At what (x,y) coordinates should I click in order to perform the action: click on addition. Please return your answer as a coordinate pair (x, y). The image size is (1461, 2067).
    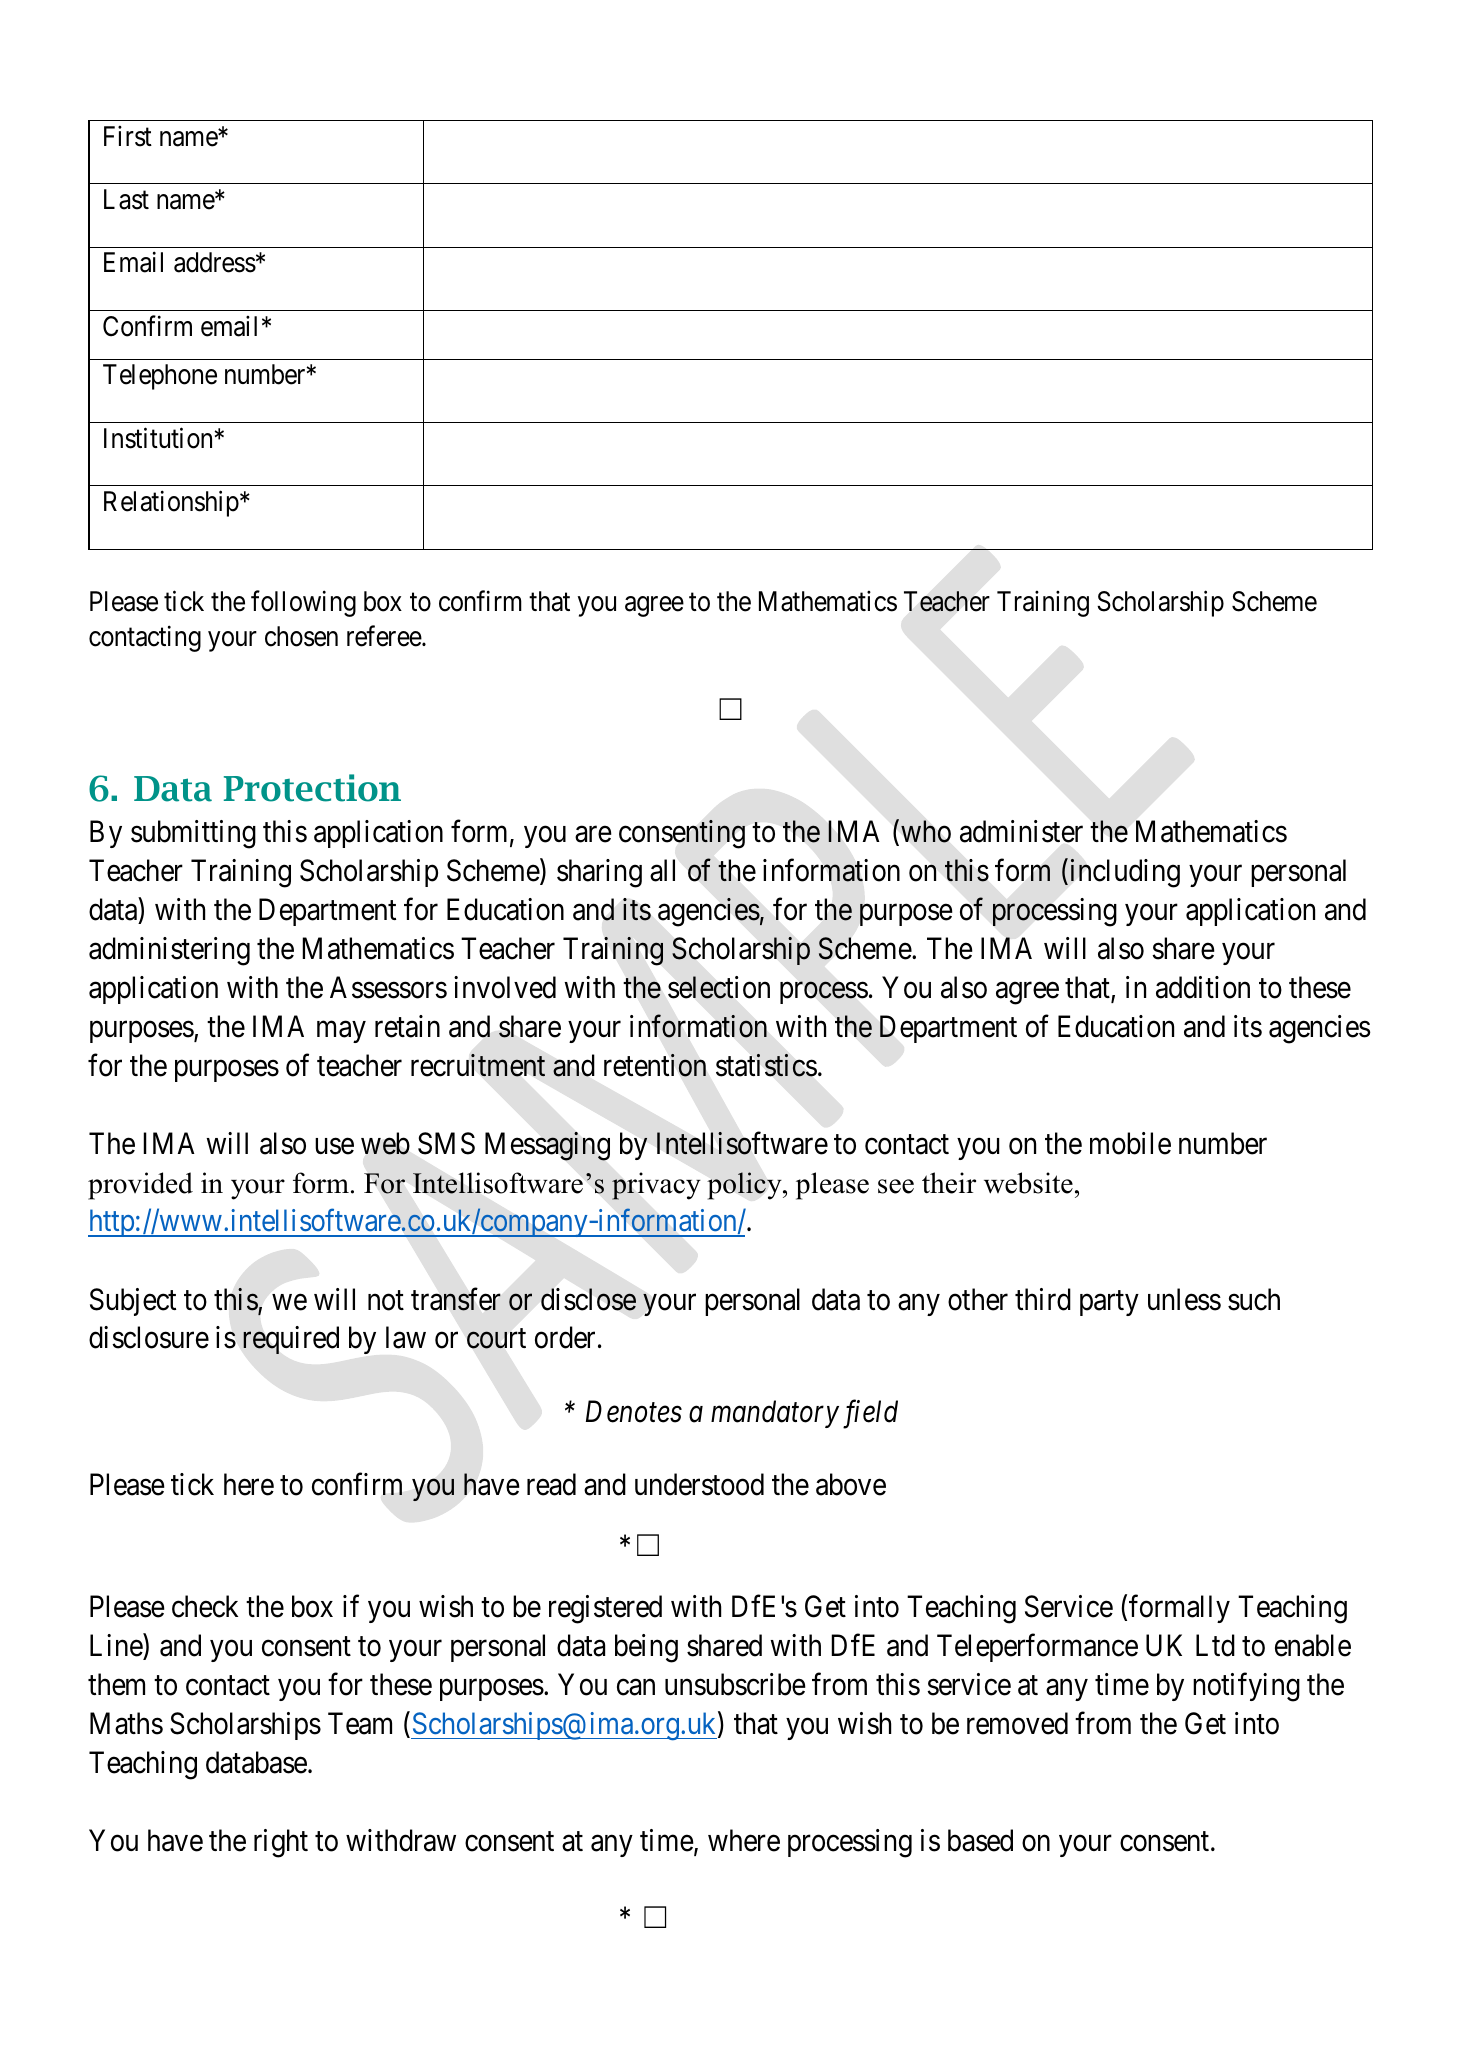
    Looking at the image, I should click on (1203, 987).
